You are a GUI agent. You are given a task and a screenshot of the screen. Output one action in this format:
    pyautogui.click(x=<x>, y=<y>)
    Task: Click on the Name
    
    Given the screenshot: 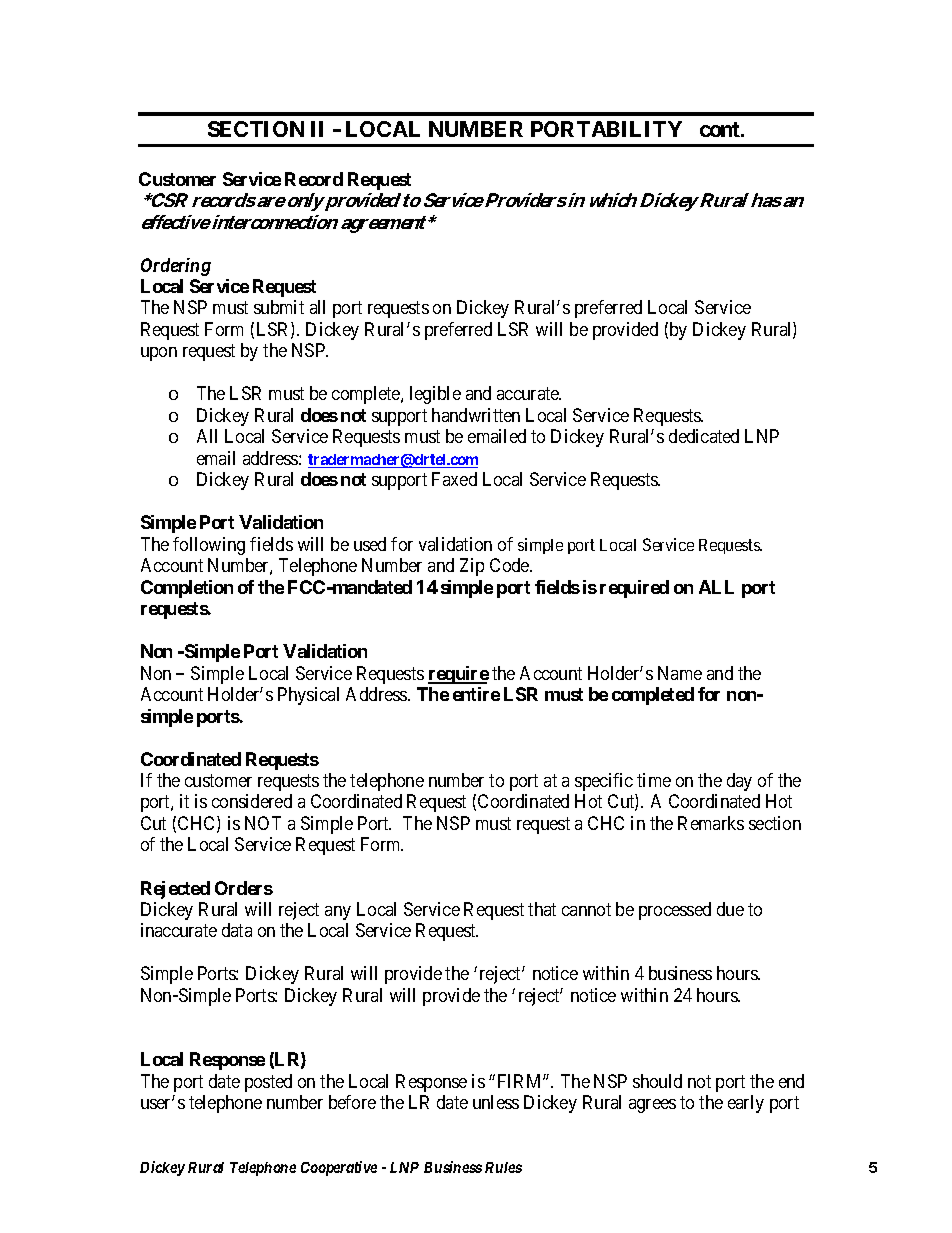 What is the action you would take?
    pyautogui.click(x=680, y=673)
